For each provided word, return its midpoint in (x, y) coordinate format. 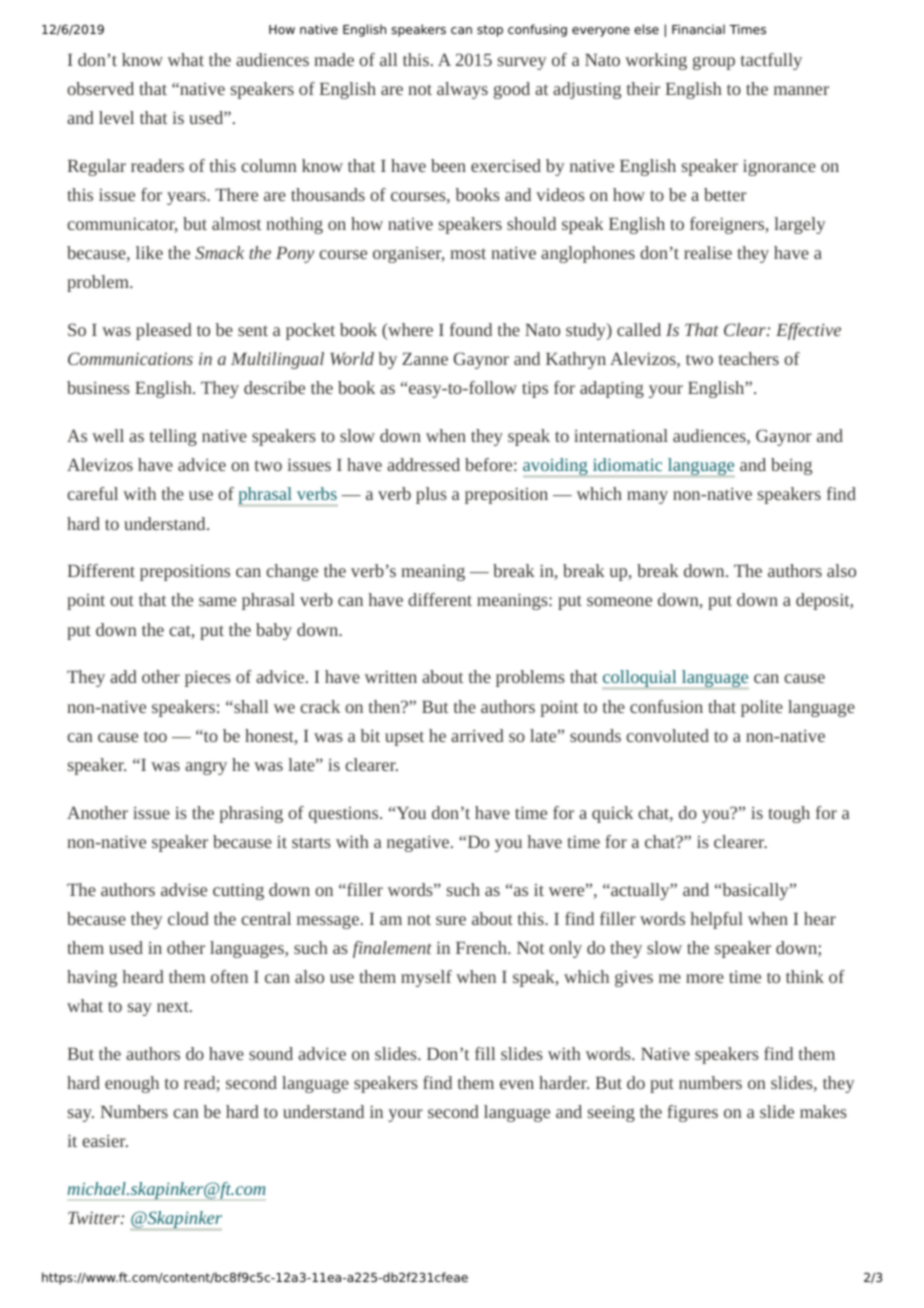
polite (762, 708)
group (714, 63)
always (462, 90)
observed (100, 88)
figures (693, 1113)
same (217, 601)
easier (105, 1140)
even (517, 1084)
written (391, 676)
